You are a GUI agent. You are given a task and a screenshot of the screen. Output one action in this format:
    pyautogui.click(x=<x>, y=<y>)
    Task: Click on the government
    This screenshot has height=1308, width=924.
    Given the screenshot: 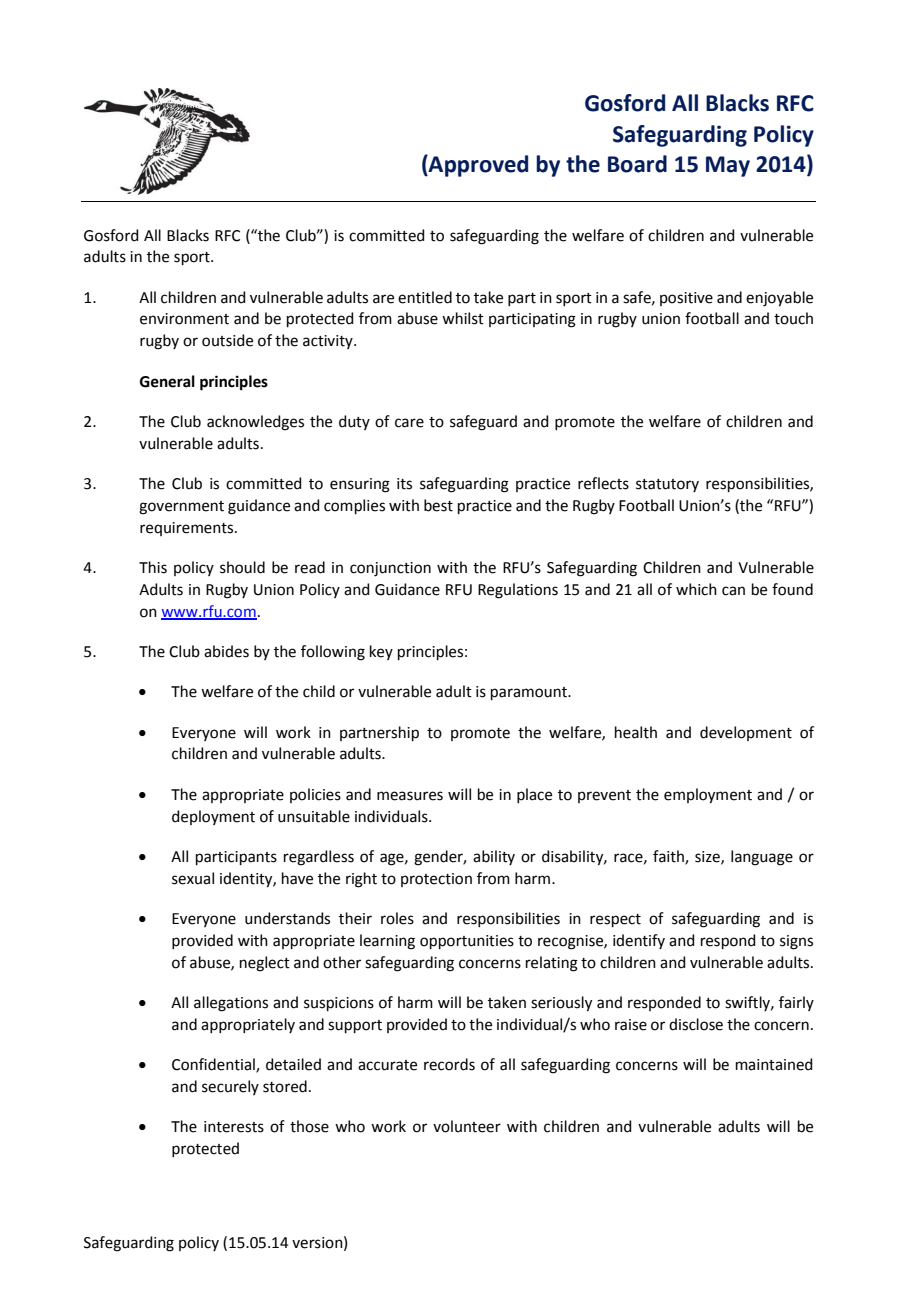 What is the action you would take?
    pyautogui.click(x=181, y=508)
